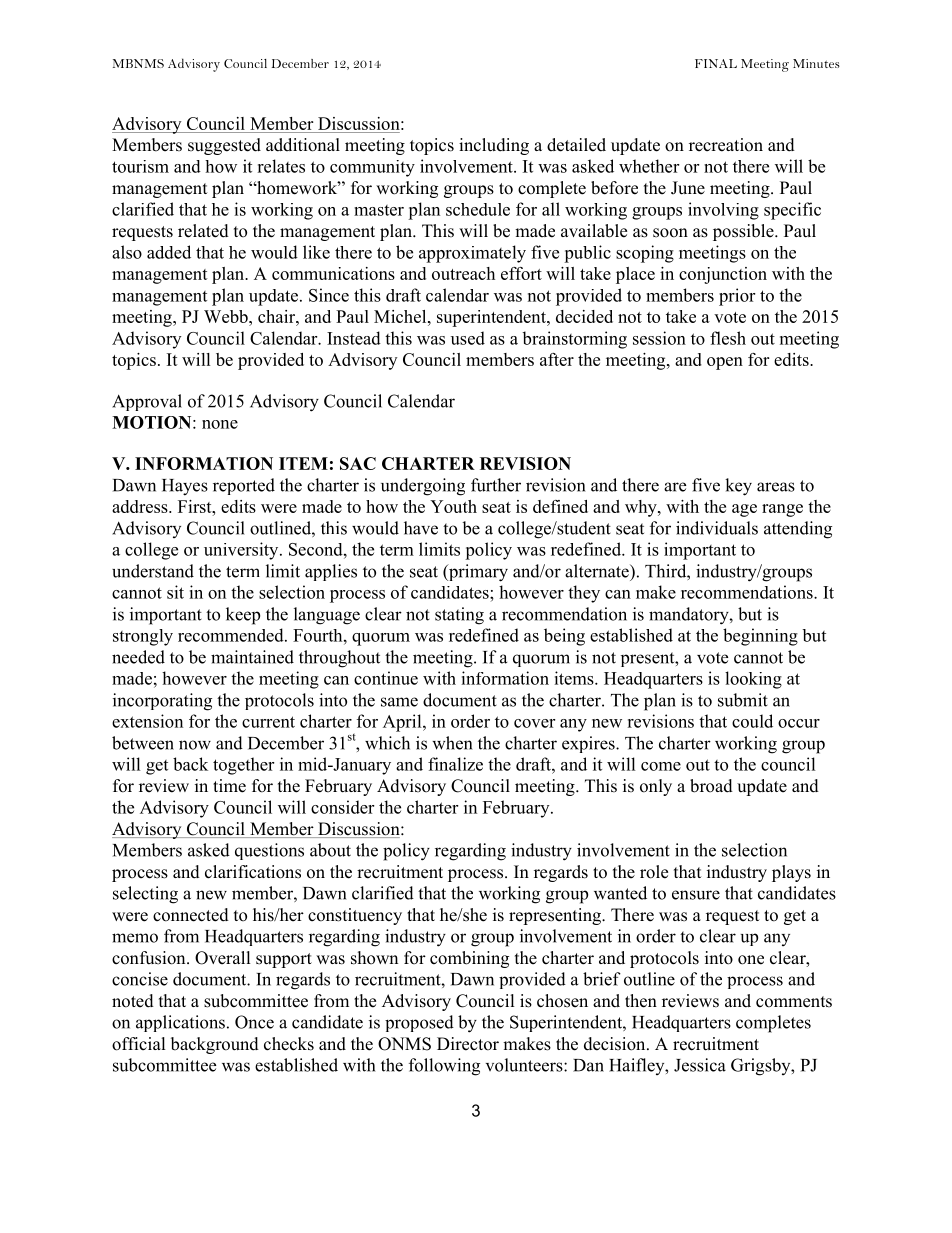 This screenshot has width=952, height=1233. I want to click on university, so click(242, 551).
